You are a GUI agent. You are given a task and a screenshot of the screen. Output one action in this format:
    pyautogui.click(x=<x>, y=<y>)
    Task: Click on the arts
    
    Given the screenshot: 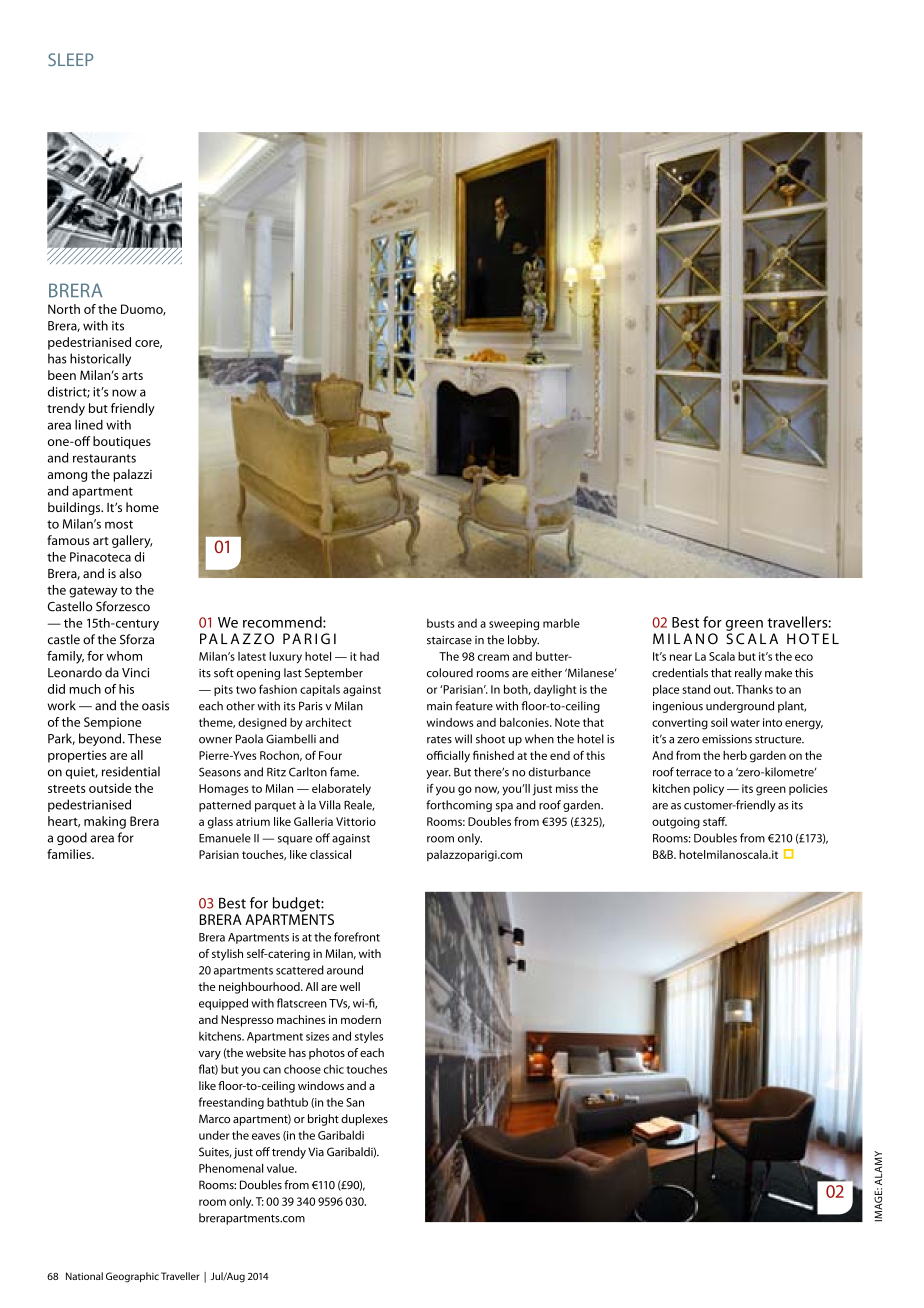 What is the action you would take?
    pyautogui.click(x=132, y=376)
